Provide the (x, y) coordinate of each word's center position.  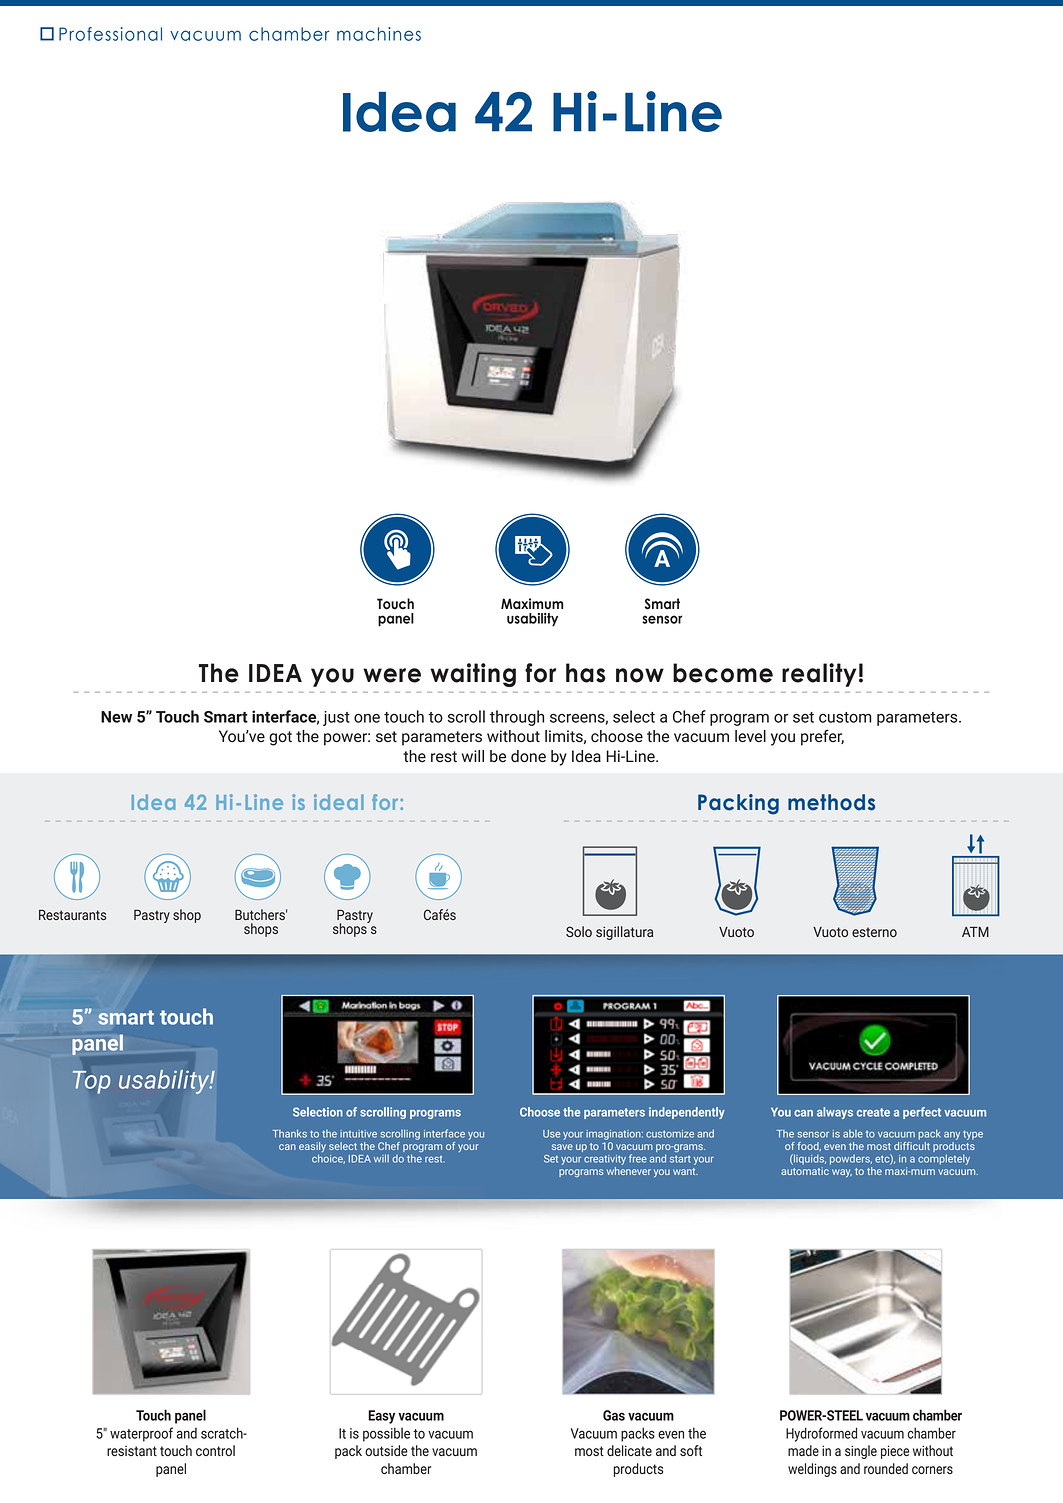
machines (379, 34)
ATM (975, 931)
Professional (110, 34)
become (723, 673)
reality (819, 675)
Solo (579, 931)
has (586, 673)
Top (91, 1082)
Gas (614, 1415)
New (116, 717)
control (215, 1450)
